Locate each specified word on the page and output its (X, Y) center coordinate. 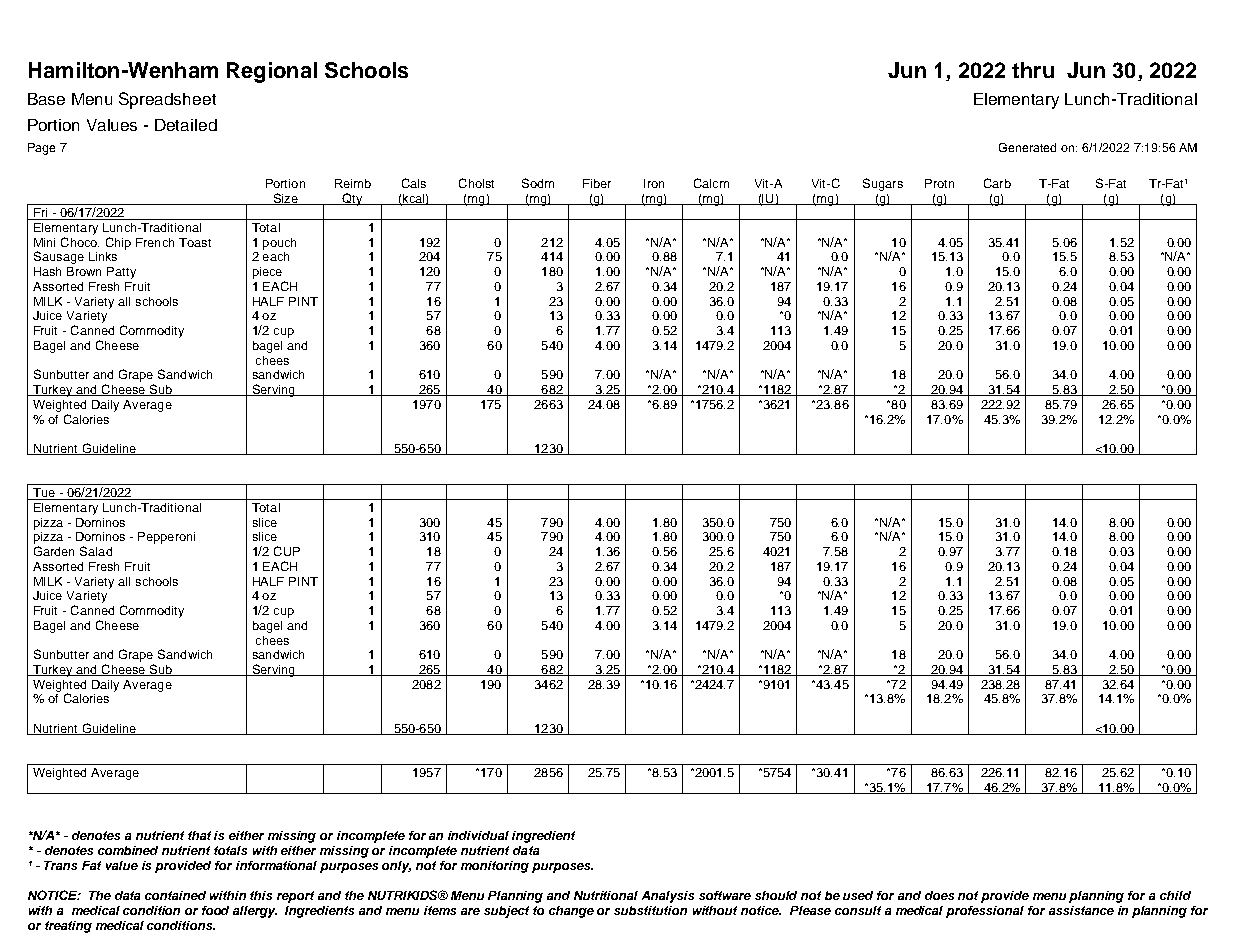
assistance (1081, 910)
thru (1033, 70)
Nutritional (606, 895)
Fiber (597, 183)
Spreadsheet (167, 100)
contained (175, 895)
